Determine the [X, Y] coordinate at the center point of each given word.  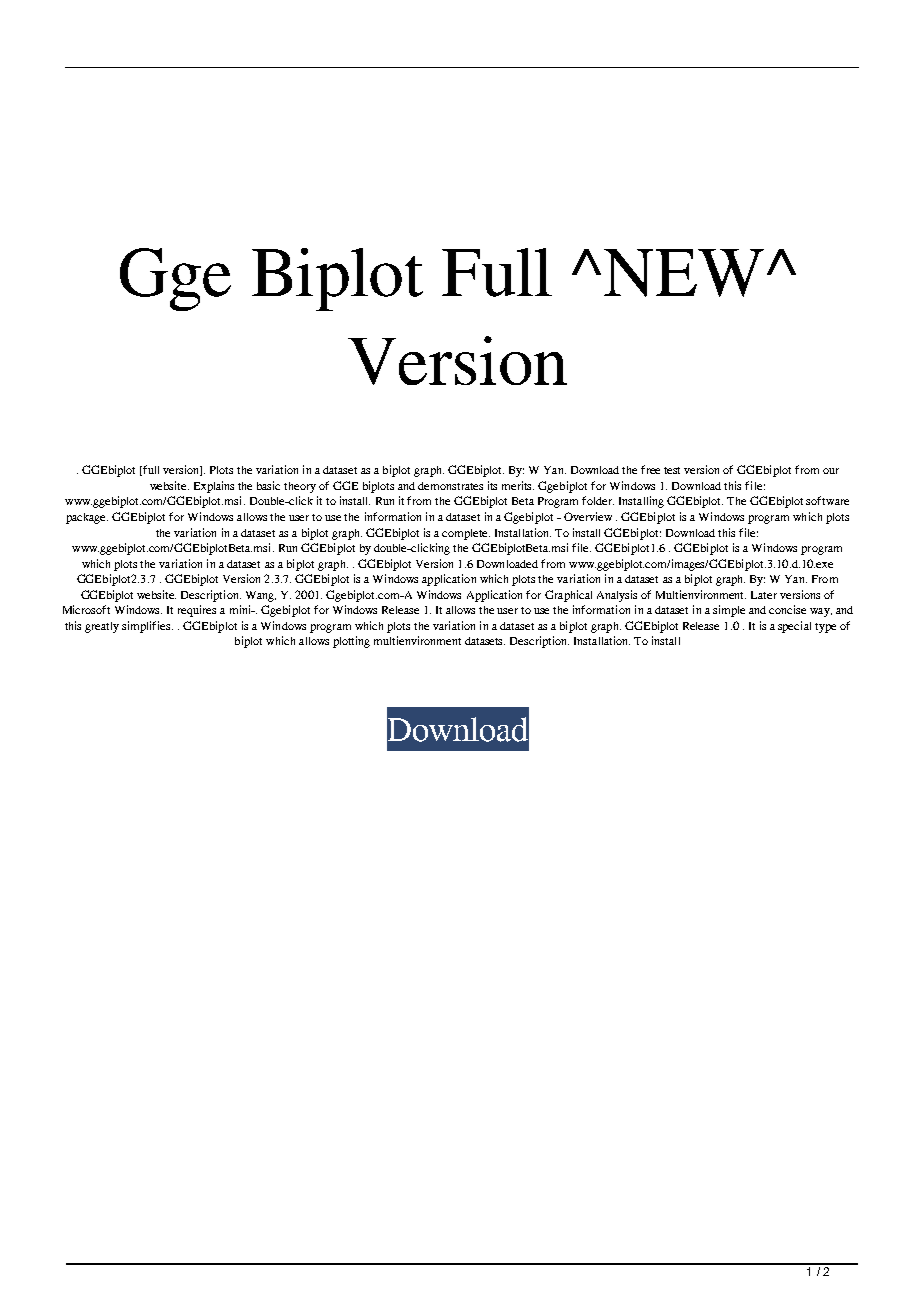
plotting [351, 642]
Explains [214, 487]
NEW [684, 273]
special [794, 627]
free [650, 469]
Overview [588, 516]
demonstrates [450, 486]
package [87, 518]
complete [466, 534]
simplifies [147, 627]
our [831, 471]
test [672, 470]
